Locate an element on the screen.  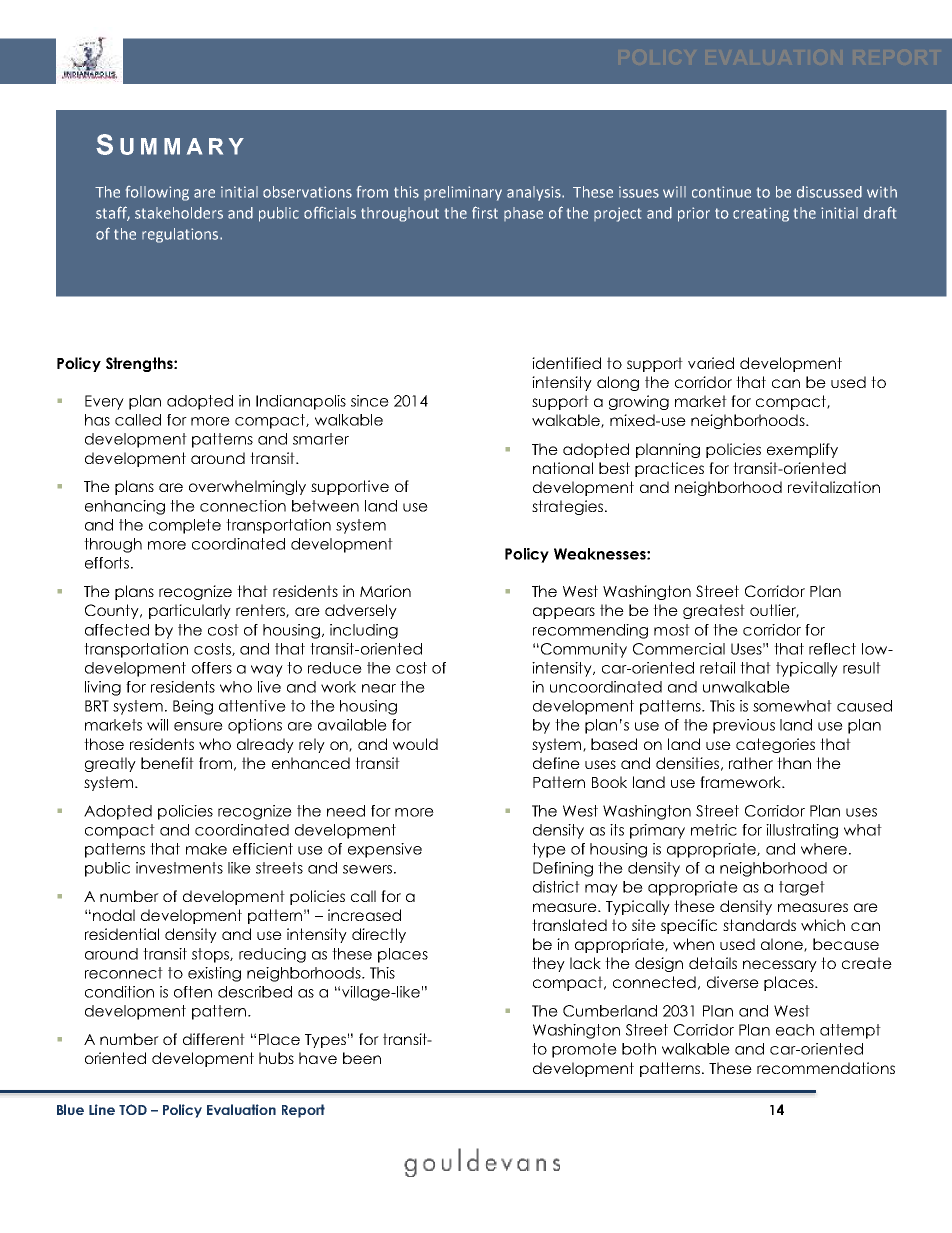
reflect is located at coordinates (832, 649).
